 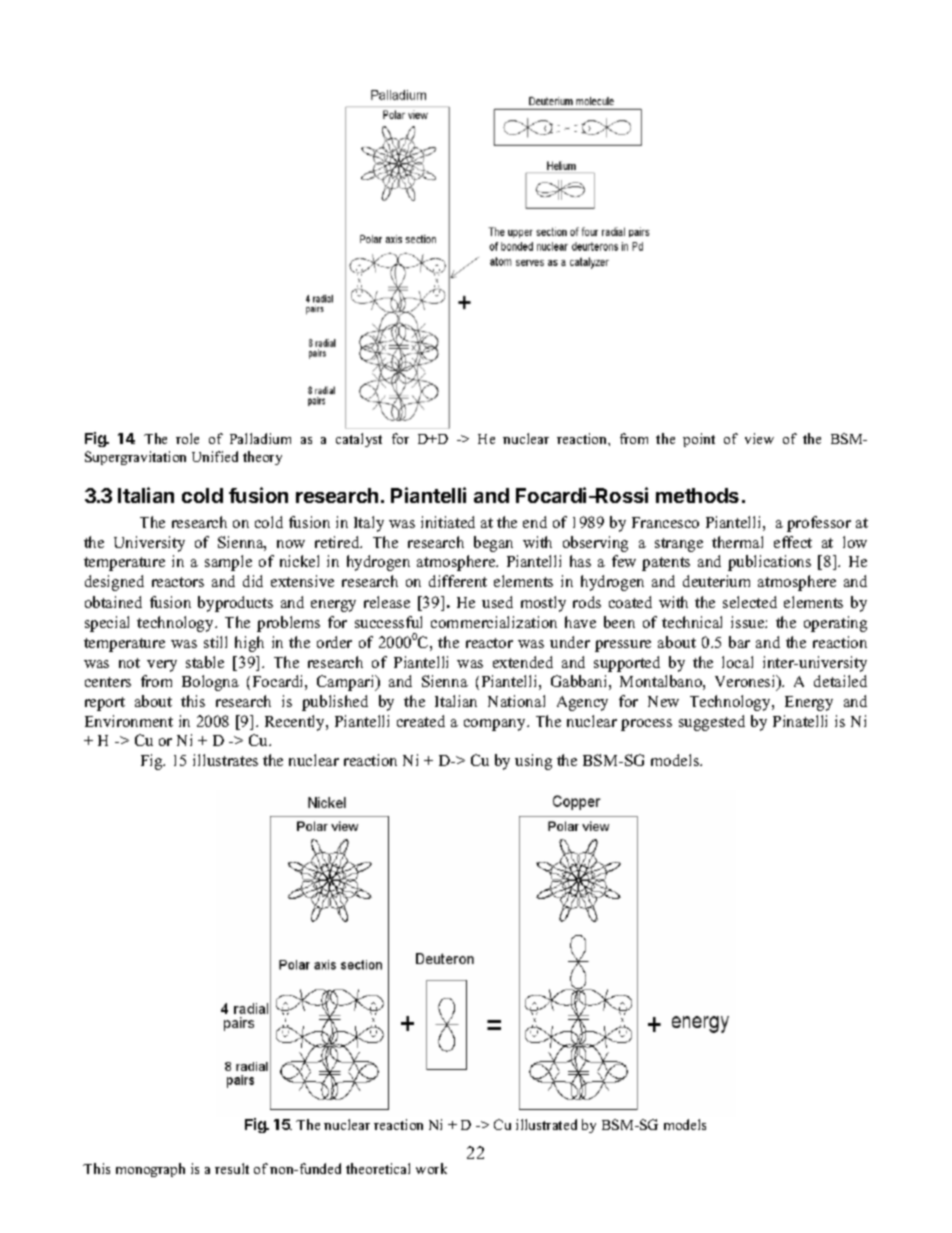 What do you see at coordinates (232, 1168) in the screenshot?
I see `result` at bounding box center [232, 1168].
